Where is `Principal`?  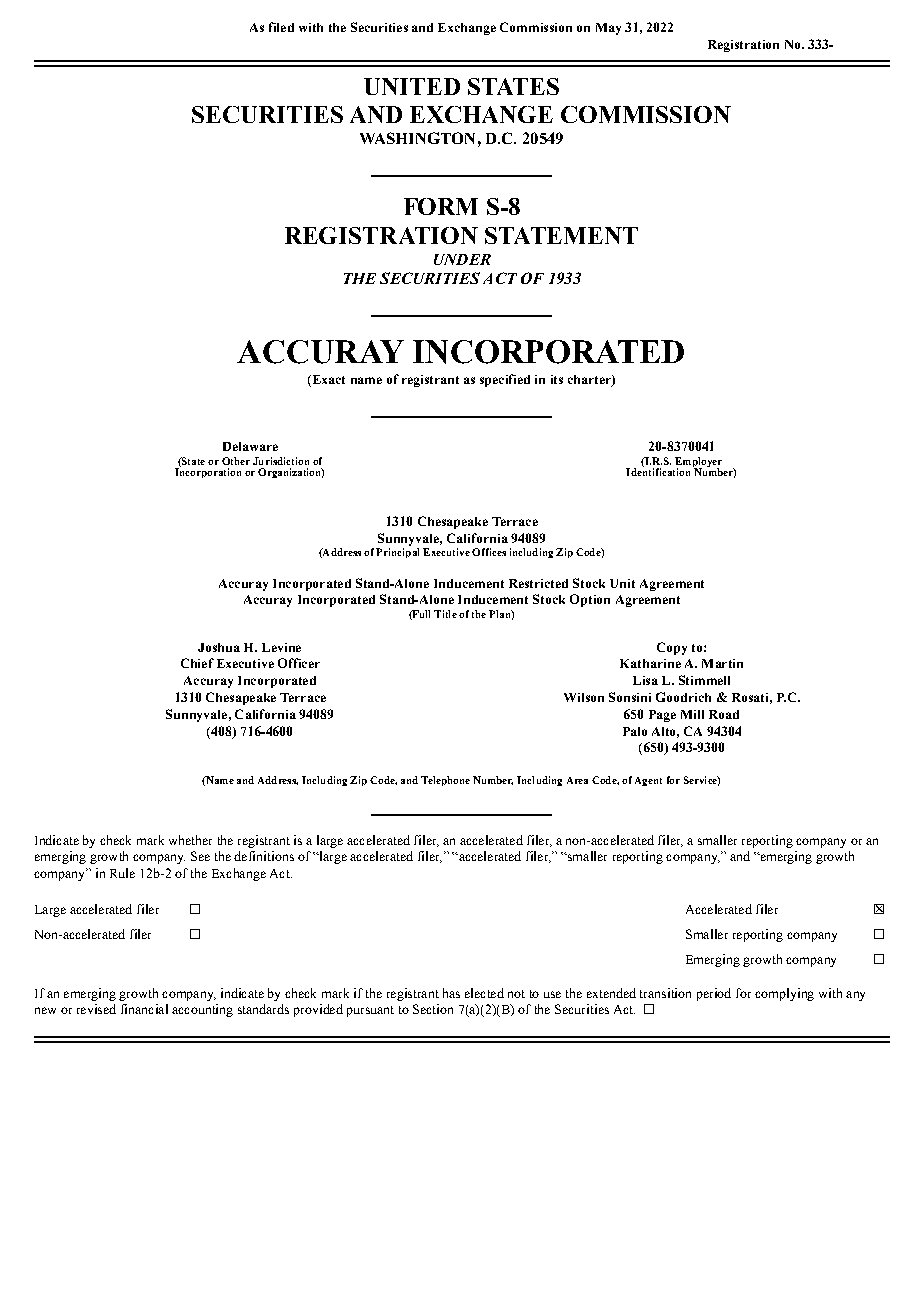
Principal is located at coordinates (397, 553).
